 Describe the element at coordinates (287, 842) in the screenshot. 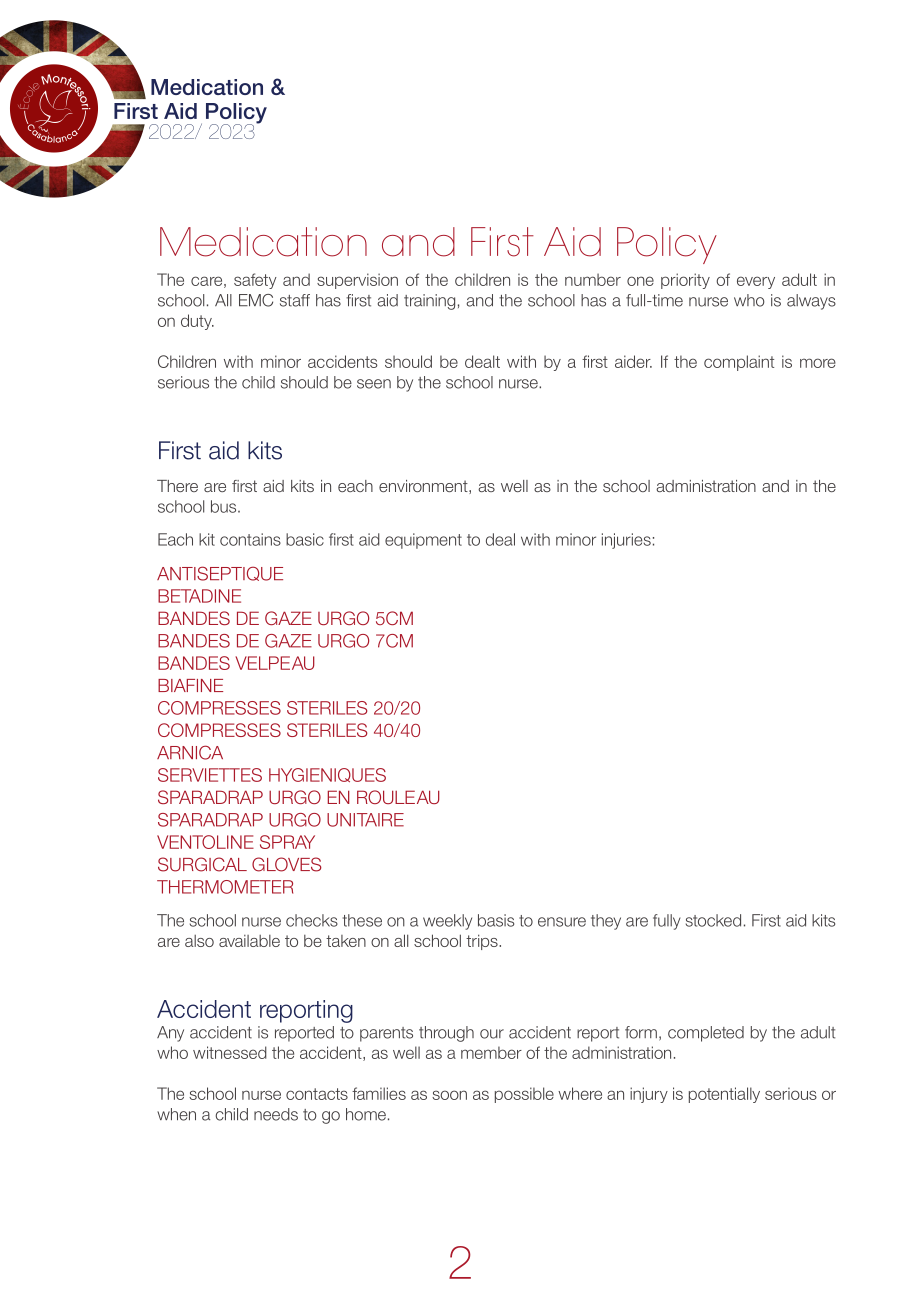

I see `SPRAY` at that location.
